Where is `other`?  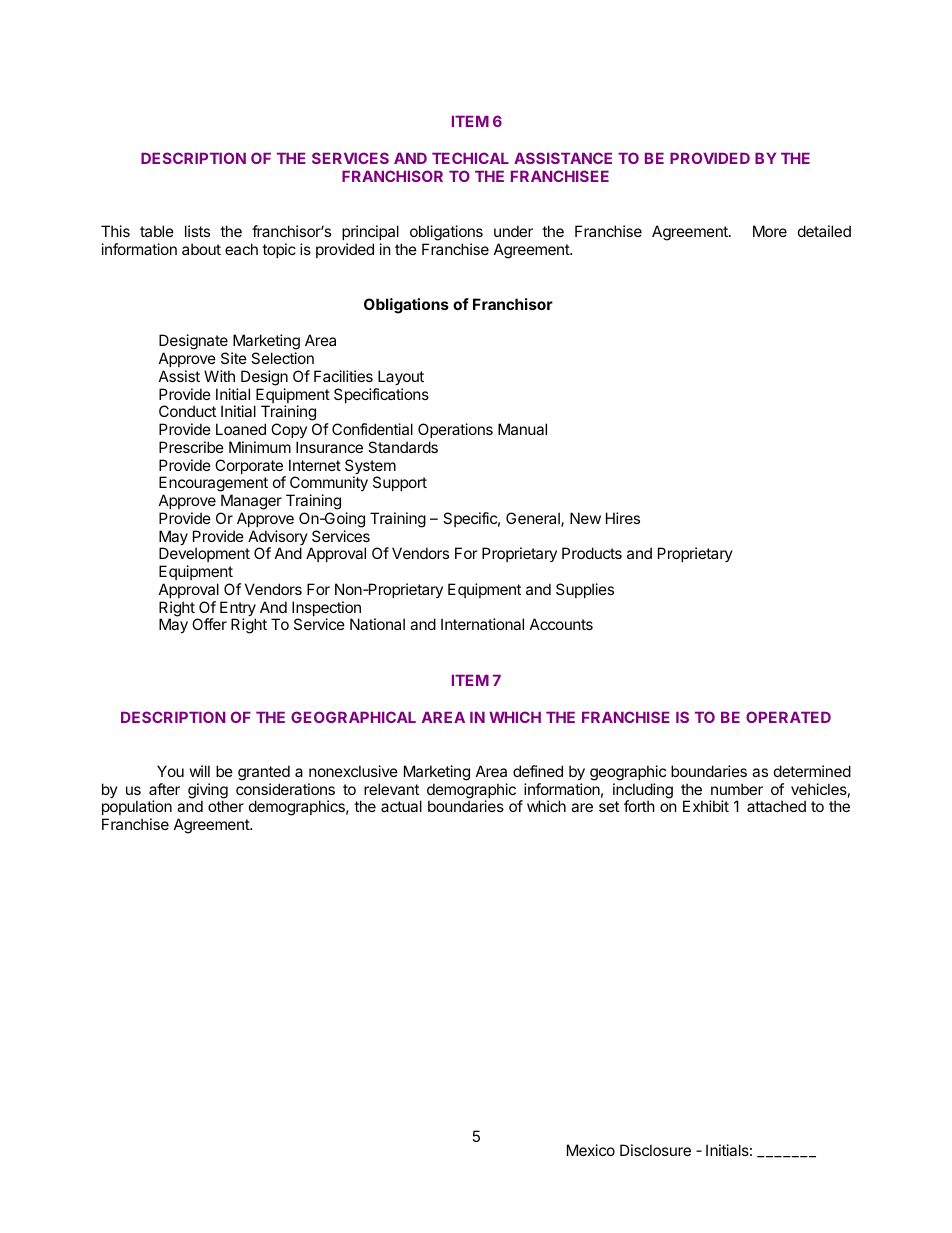
other is located at coordinates (226, 806).
